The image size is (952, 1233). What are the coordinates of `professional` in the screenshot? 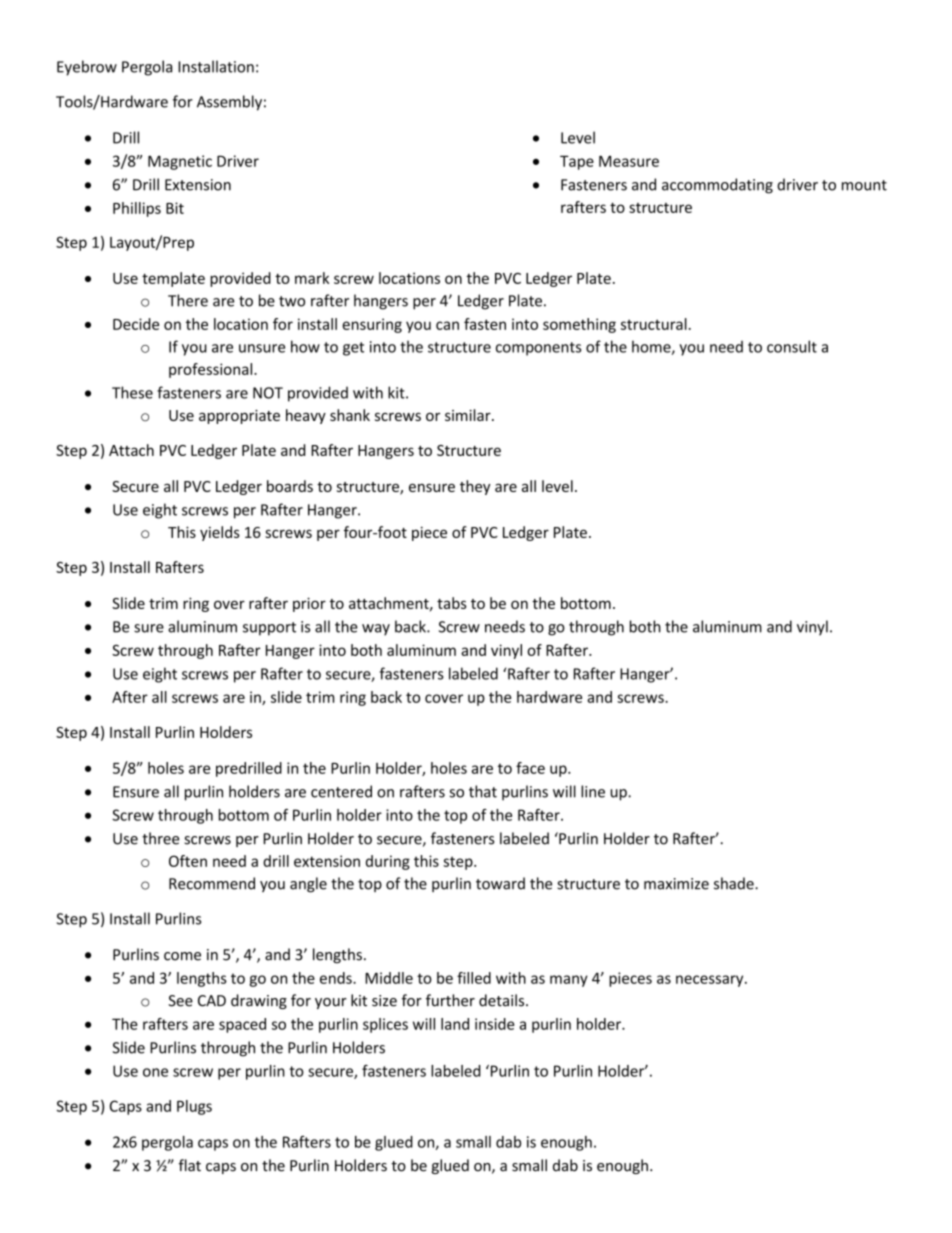 It's located at (212, 370).
